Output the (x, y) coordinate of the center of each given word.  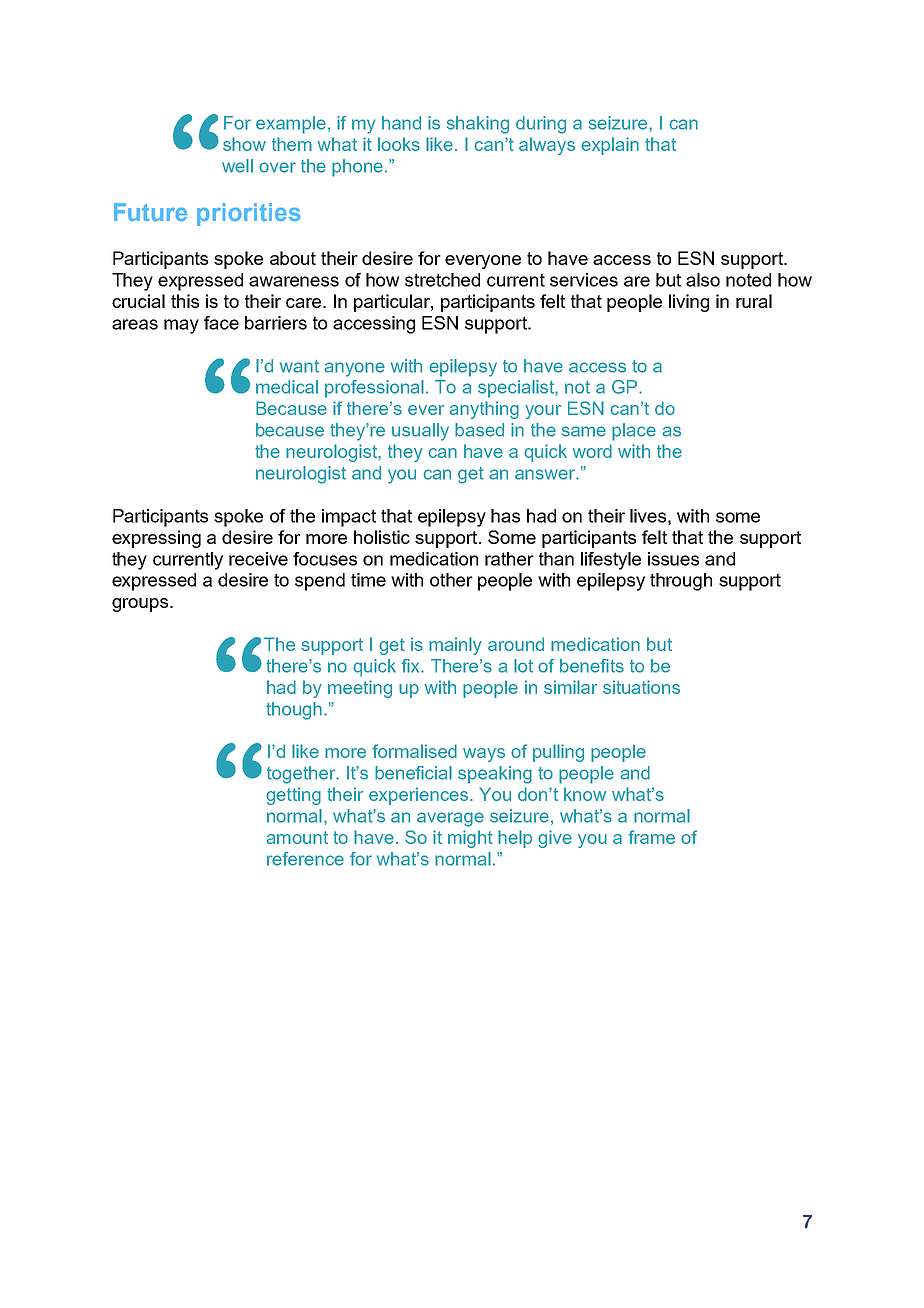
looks (399, 144)
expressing (156, 539)
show (244, 144)
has (505, 516)
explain (610, 146)
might (470, 839)
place (634, 432)
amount (297, 837)
